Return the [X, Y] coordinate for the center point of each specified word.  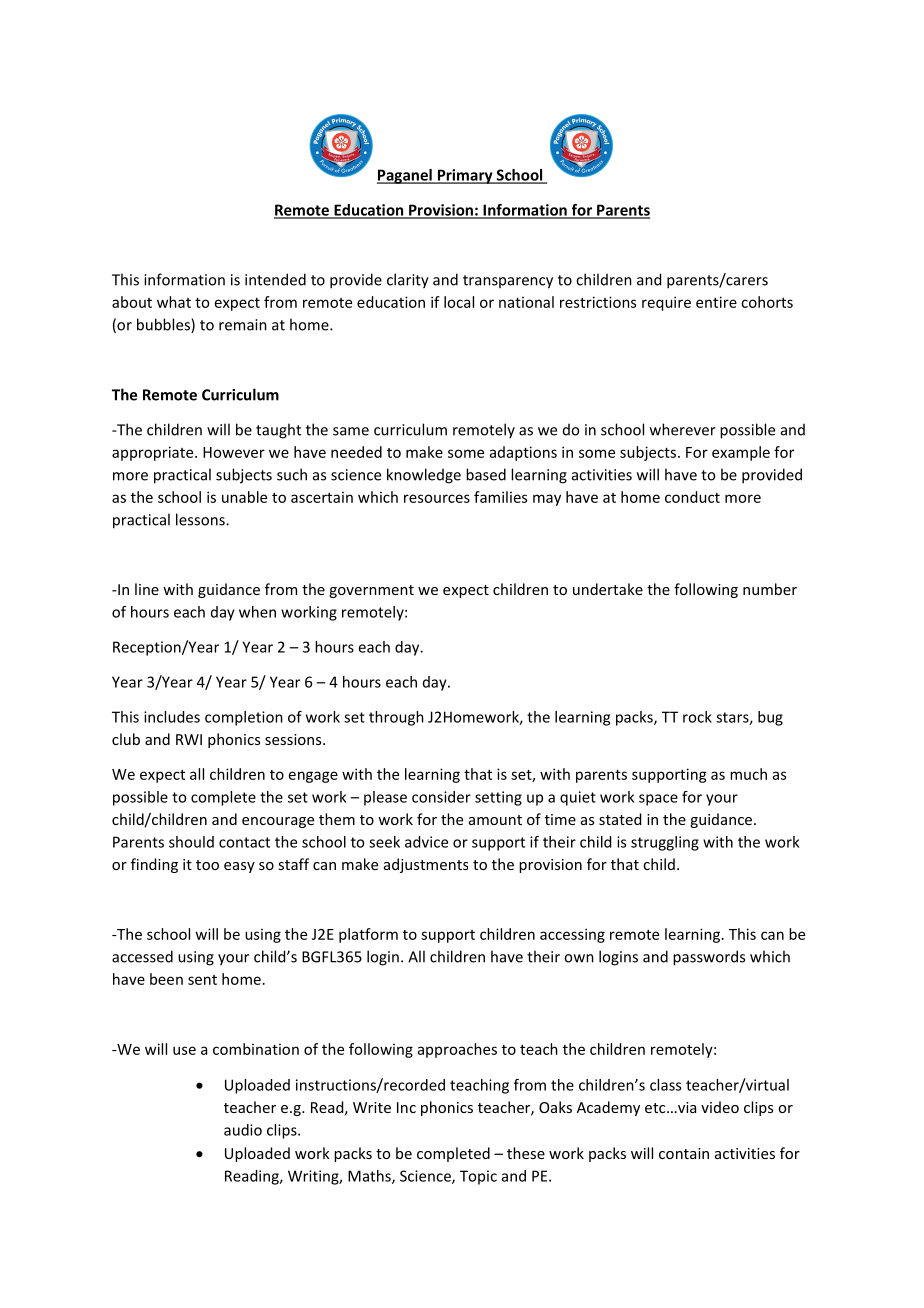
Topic [478, 1177]
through [396, 718]
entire [716, 302]
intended [275, 279]
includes [172, 717]
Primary [465, 176]
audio [243, 1130]
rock [697, 717]
